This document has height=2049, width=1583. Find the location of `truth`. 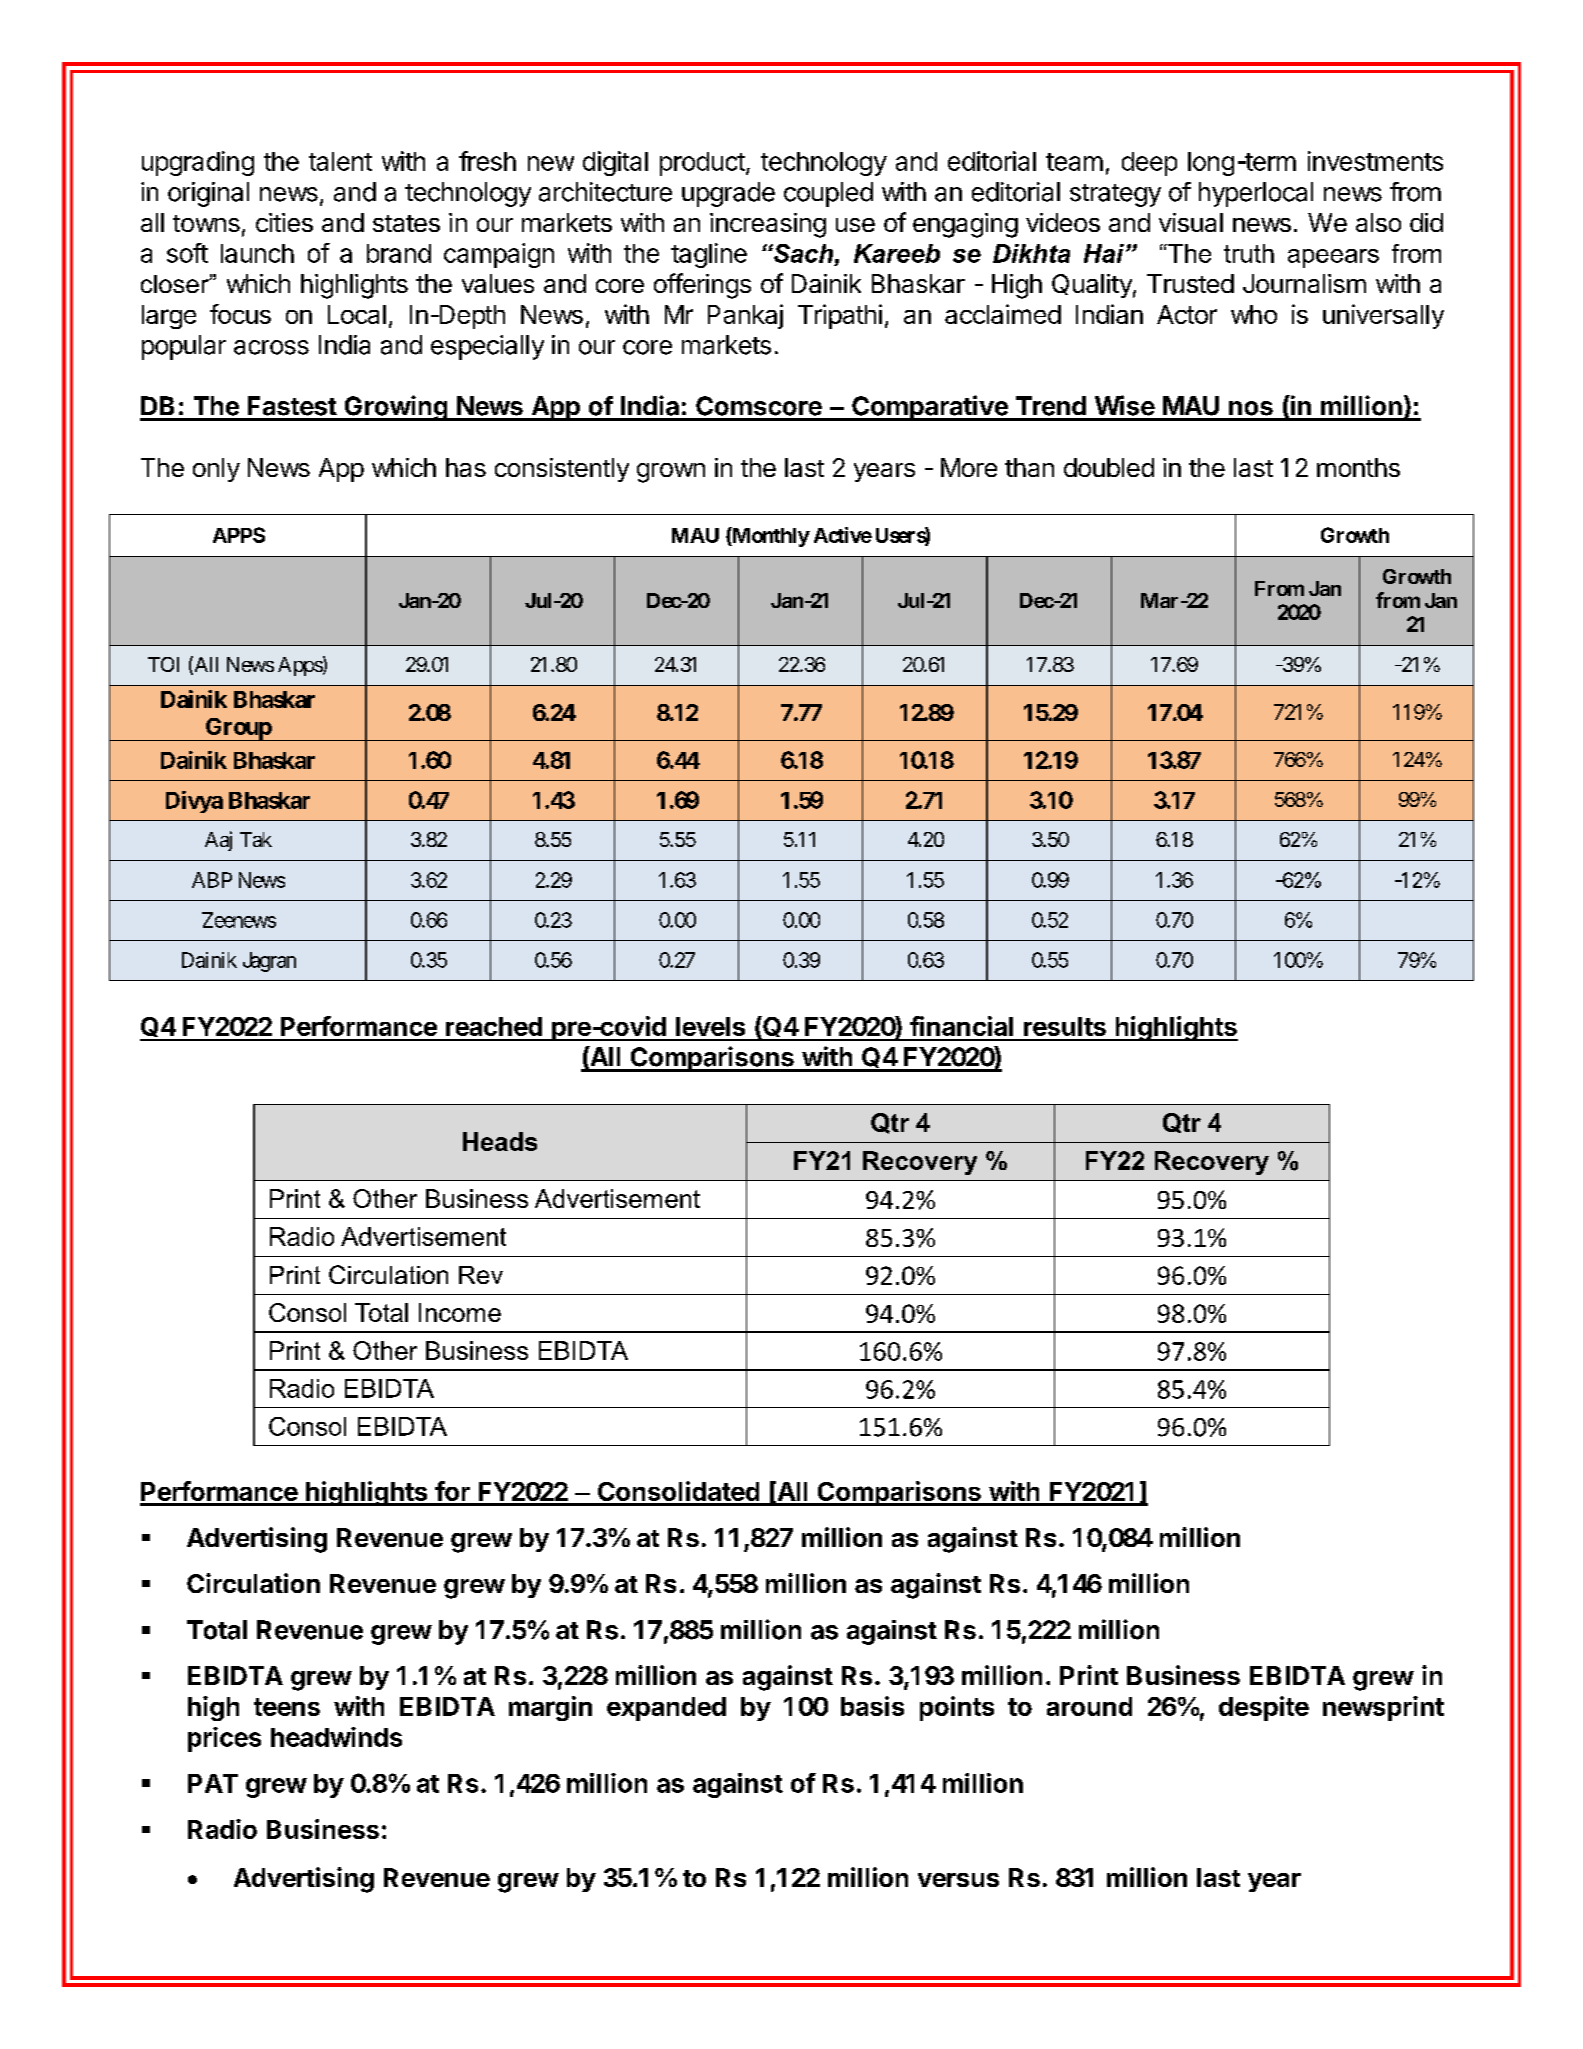

truth is located at coordinates (1249, 253).
